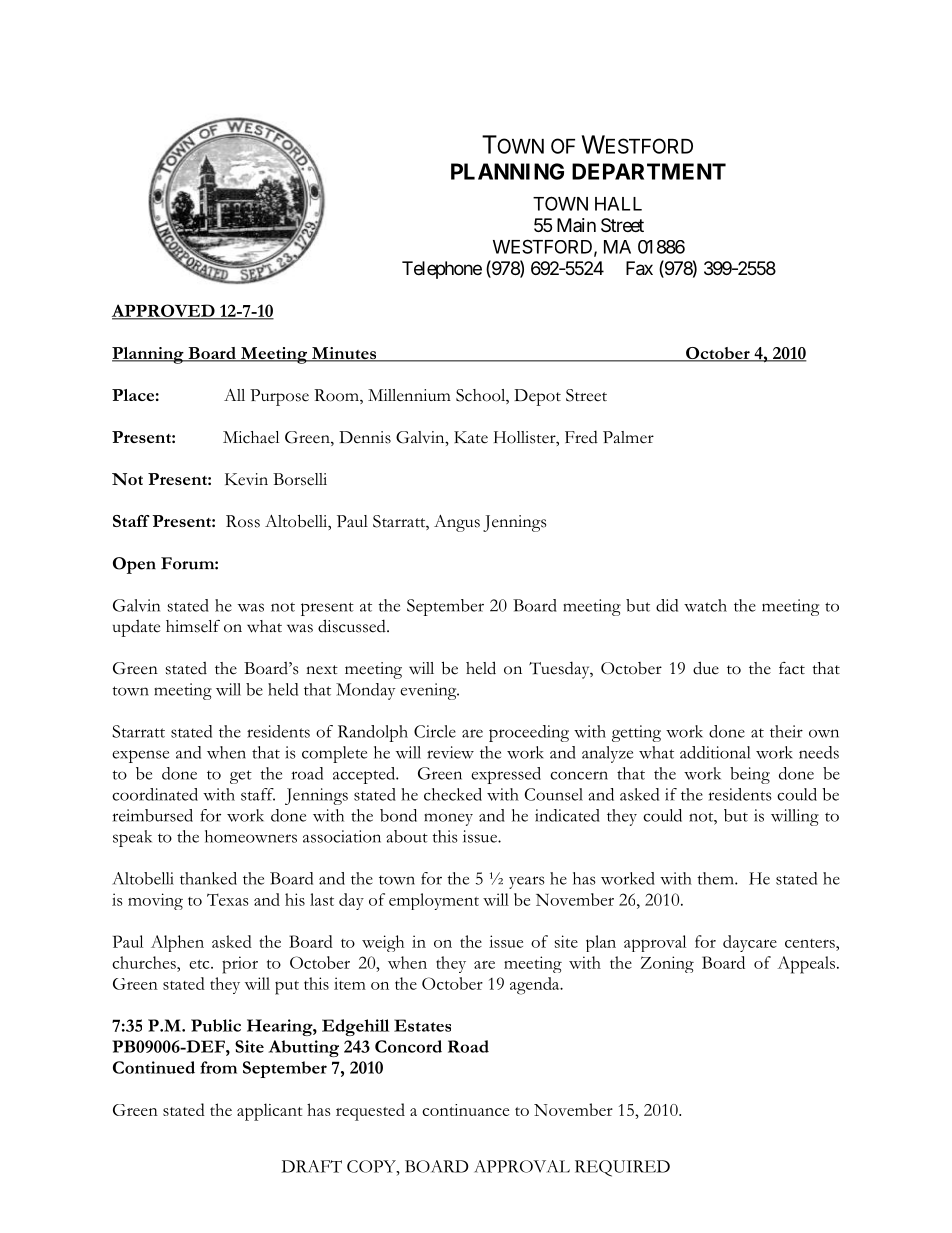 The width and height of the screenshot is (952, 1233). What do you see at coordinates (465, 1110) in the screenshot?
I see `continuance` at bounding box center [465, 1110].
